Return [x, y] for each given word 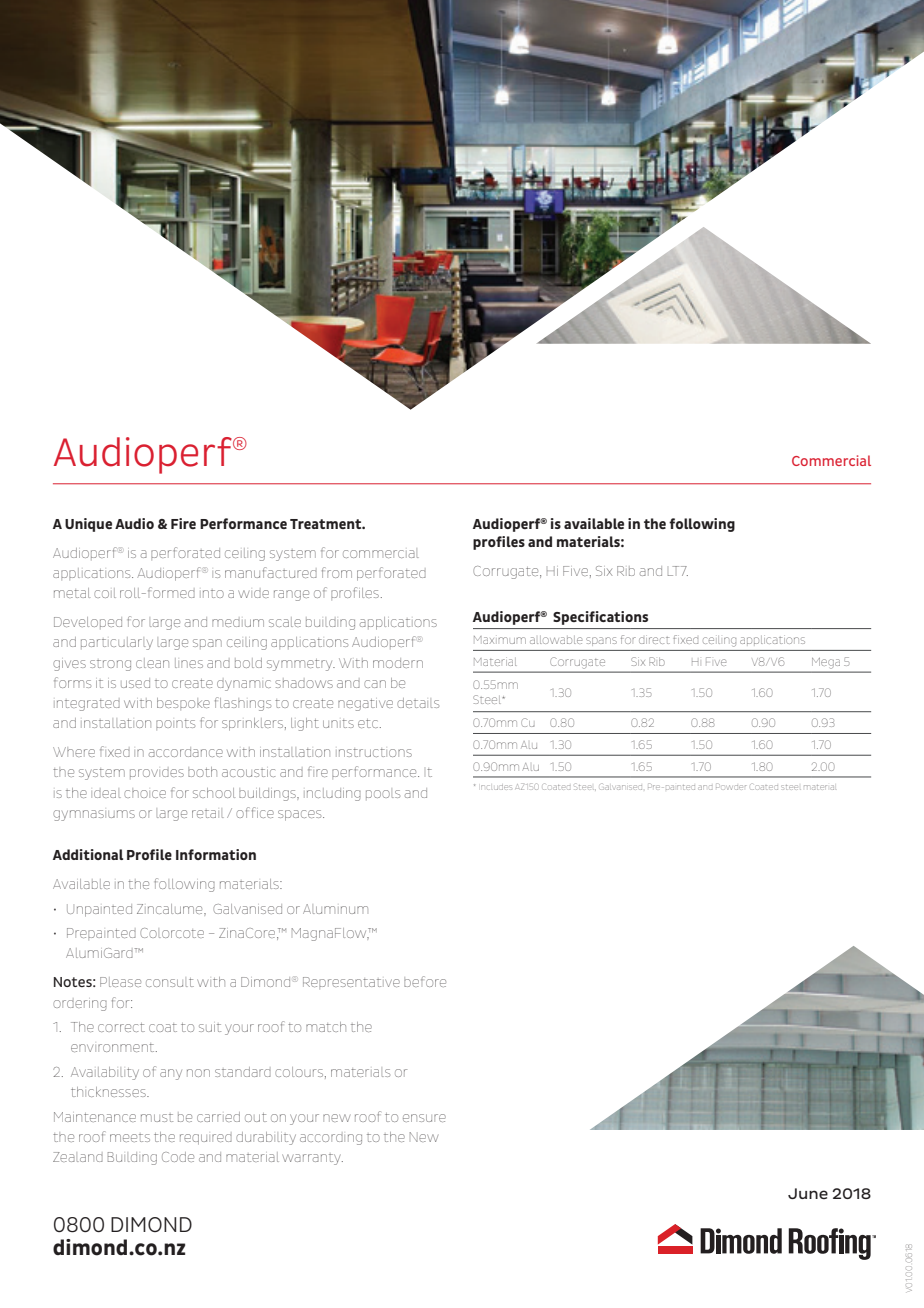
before [425, 981]
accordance [186, 752]
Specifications [600, 618]
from [337, 572]
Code [178, 1157]
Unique [88, 525]
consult [170, 982]
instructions [374, 753]
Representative [351, 983]
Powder [731, 786]
